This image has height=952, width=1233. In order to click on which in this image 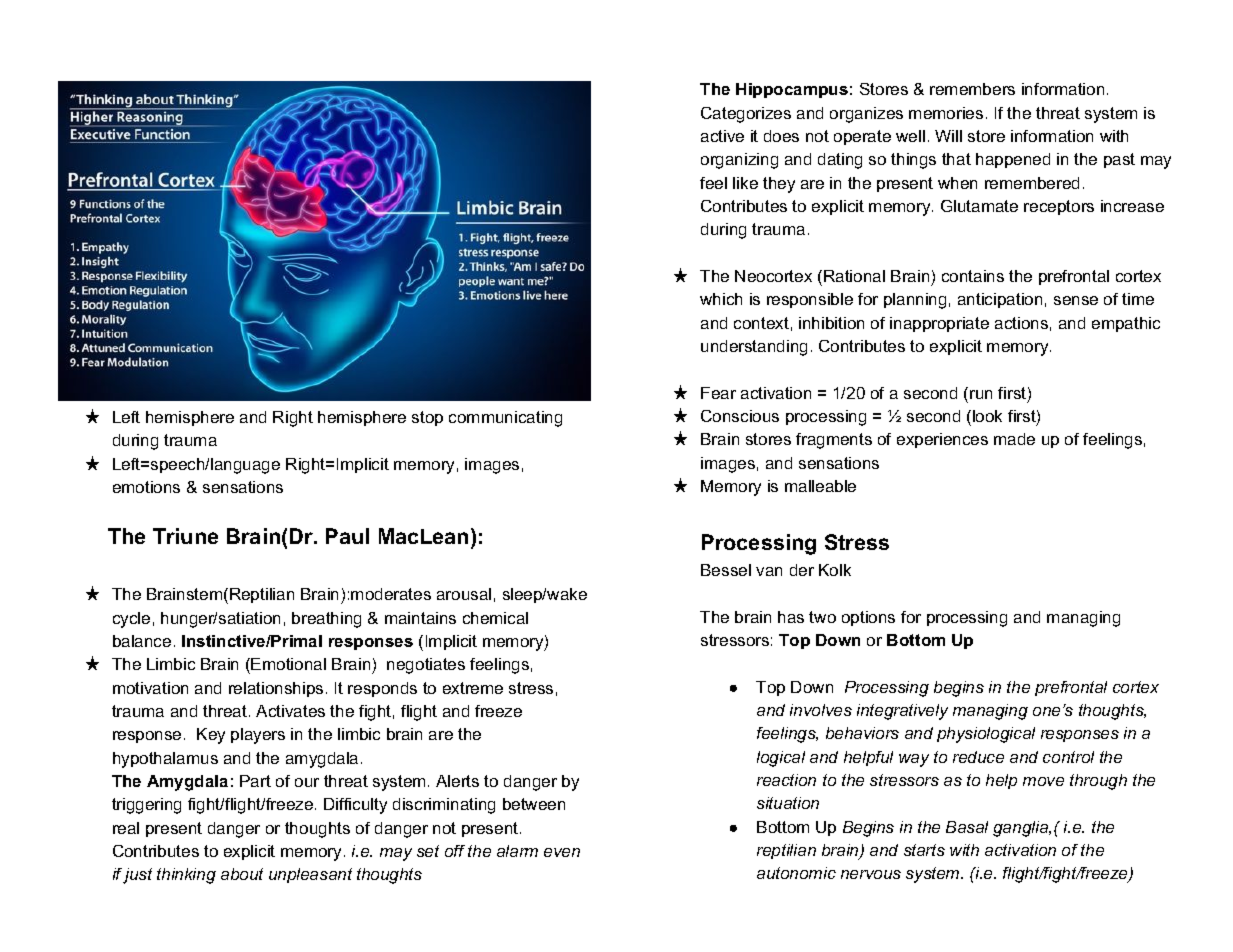, I will do `click(721, 299)`.
